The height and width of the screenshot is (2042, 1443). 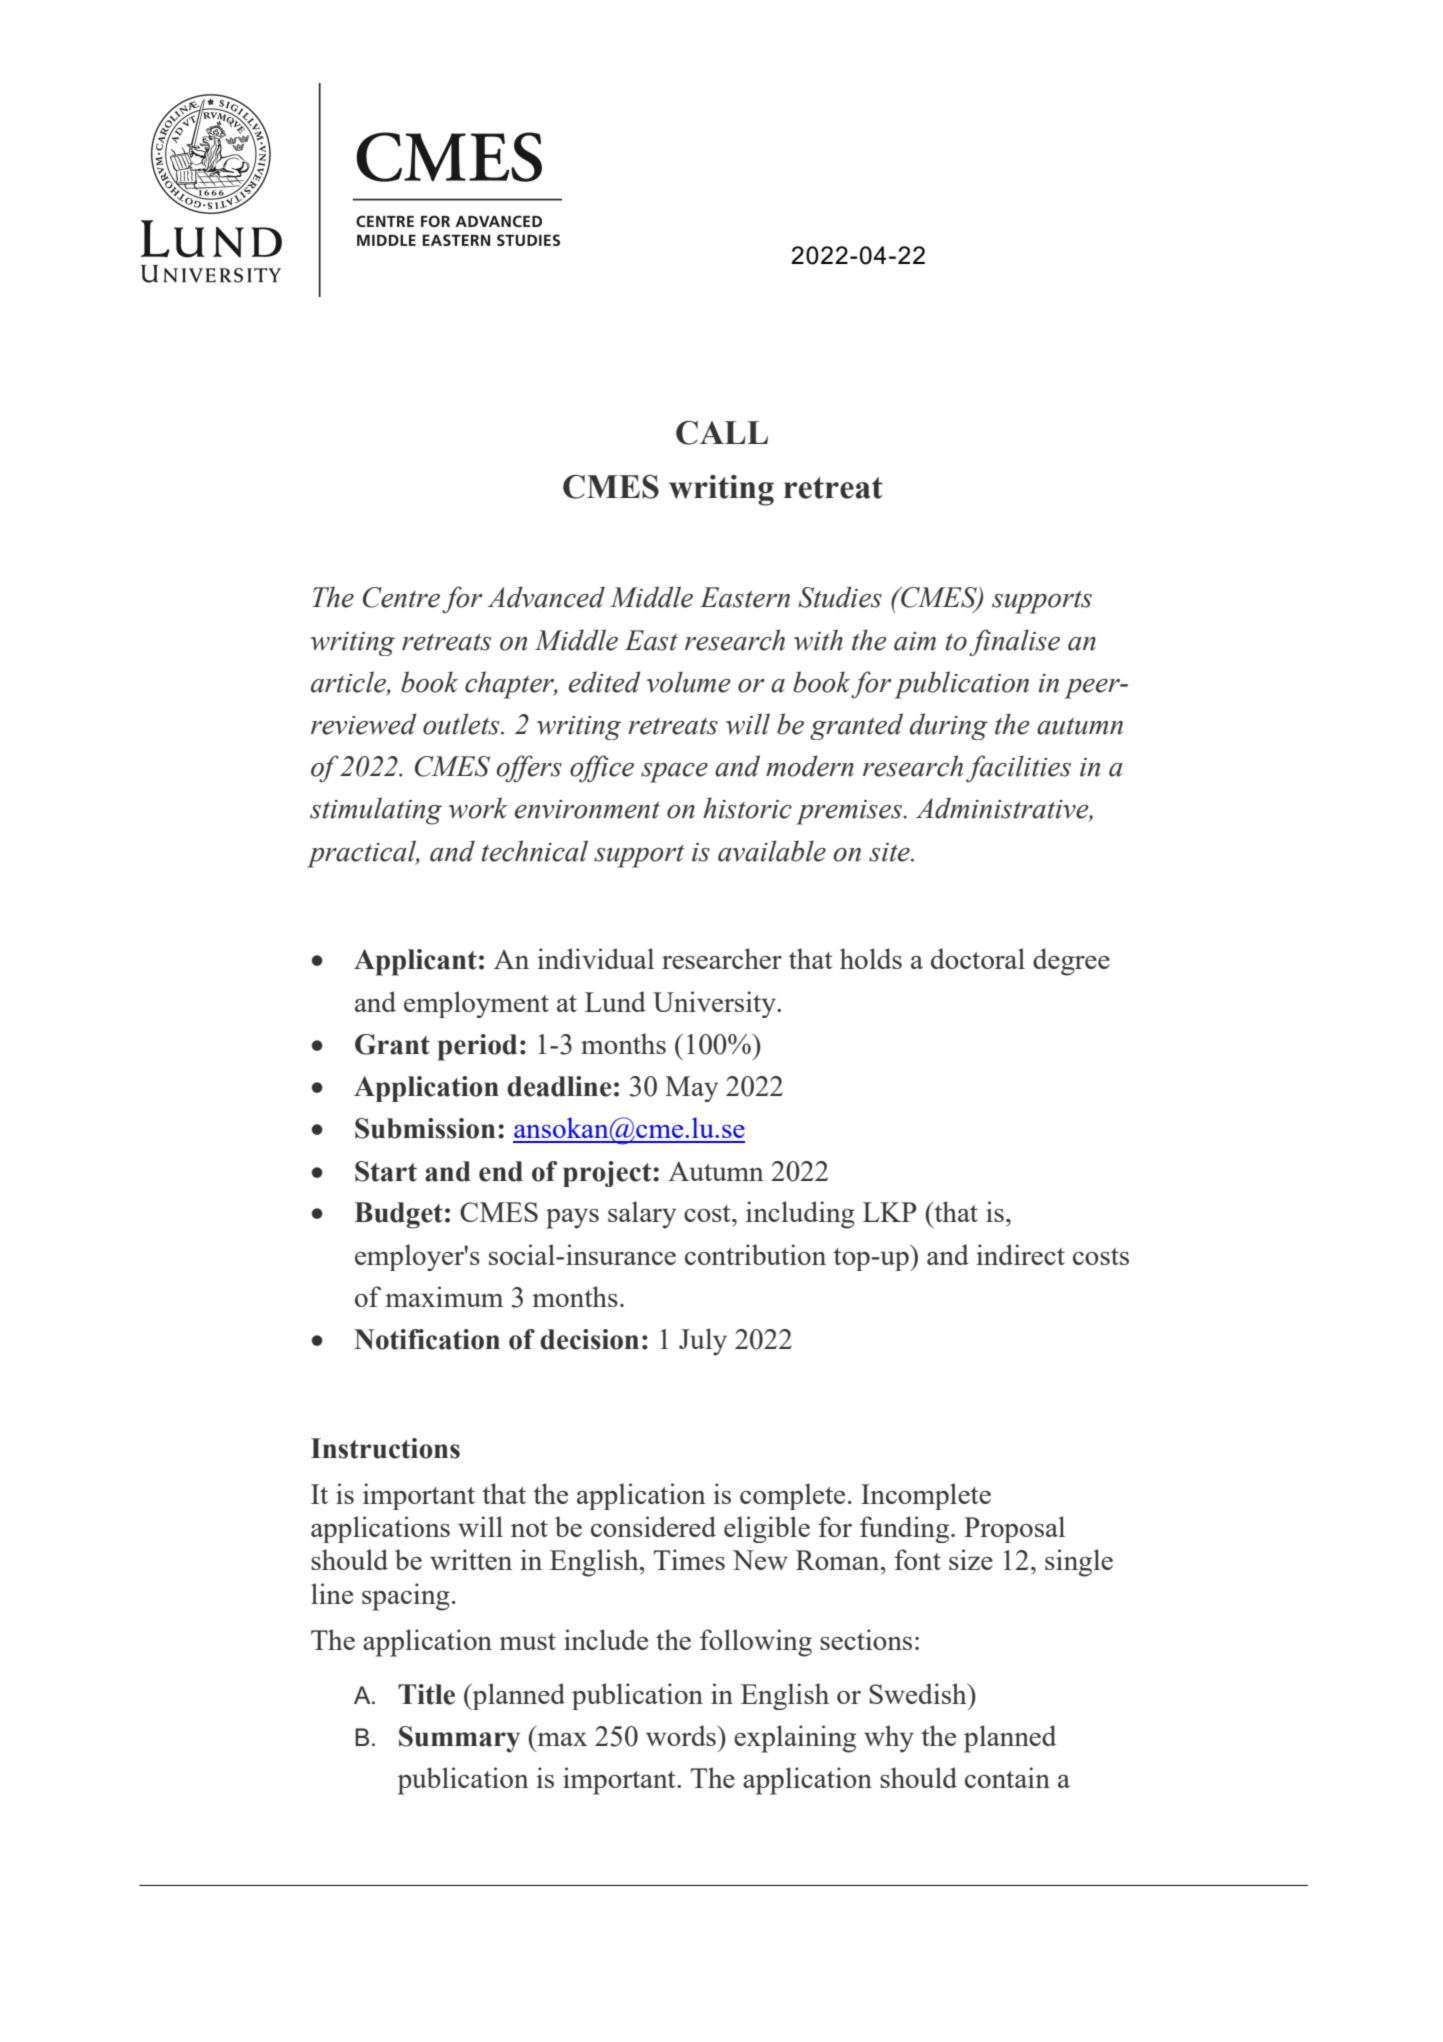 What do you see at coordinates (1018, 769) in the screenshot?
I see `facilities` at bounding box center [1018, 769].
